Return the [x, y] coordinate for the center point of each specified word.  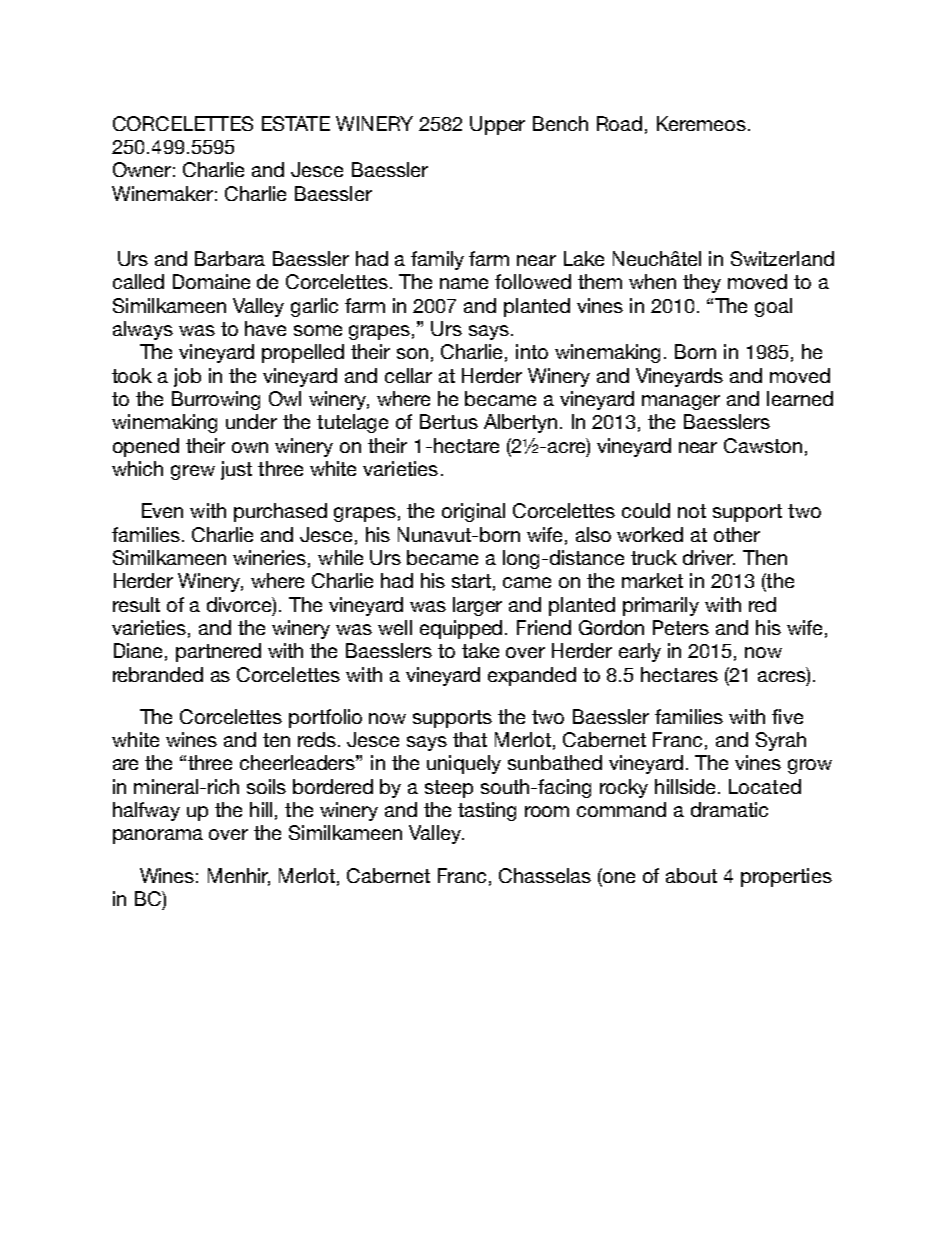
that [470, 739]
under [251, 421]
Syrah [781, 741]
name [464, 283]
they [702, 283]
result [136, 604]
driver [709, 557]
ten [276, 740]
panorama [158, 836]
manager [681, 402]
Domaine [211, 281]
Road [619, 123]
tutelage [352, 423]
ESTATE [296, 123]
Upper [497, 125]
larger [477, 606]
